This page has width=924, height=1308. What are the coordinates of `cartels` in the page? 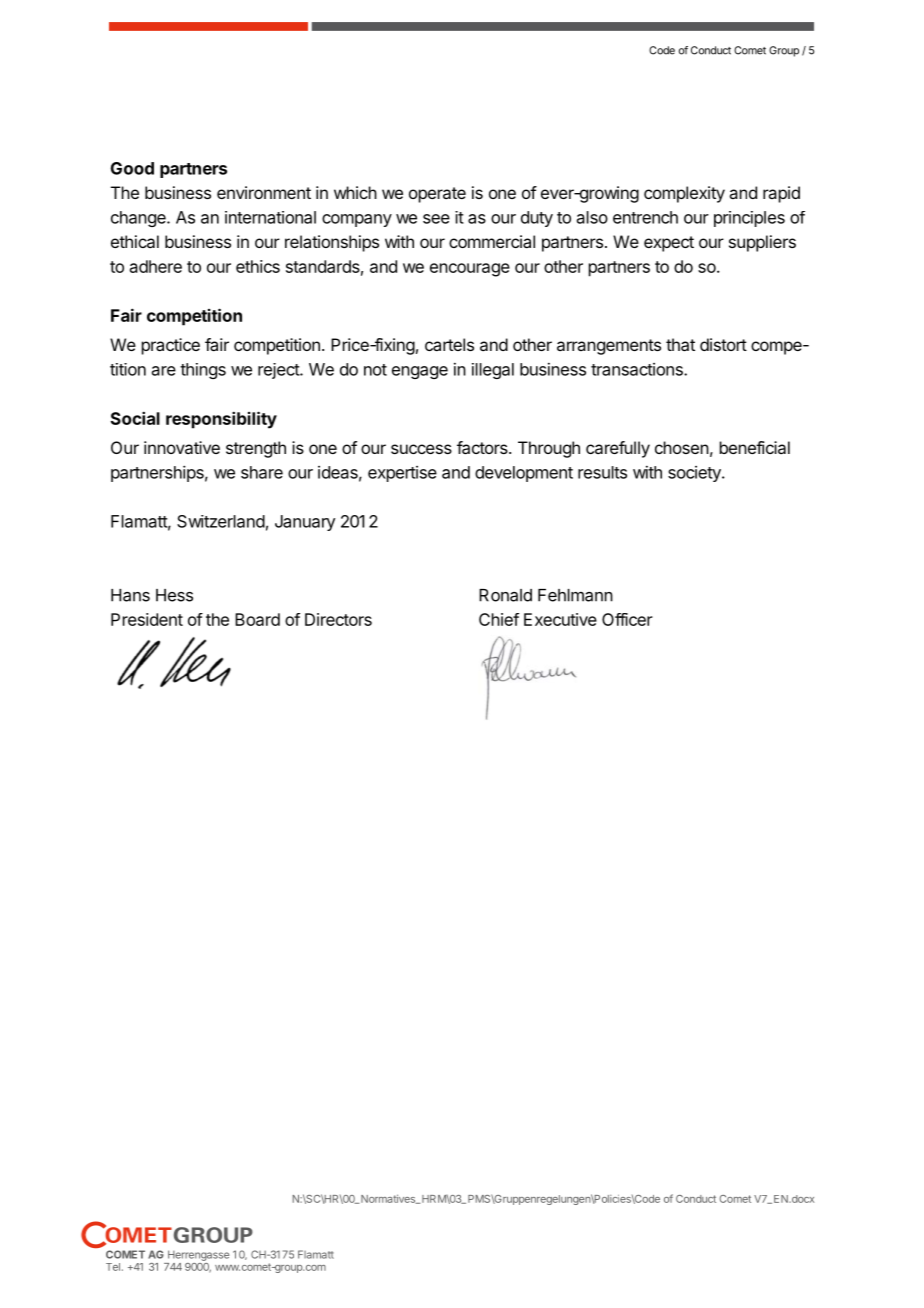 It's located at (449, 344).
